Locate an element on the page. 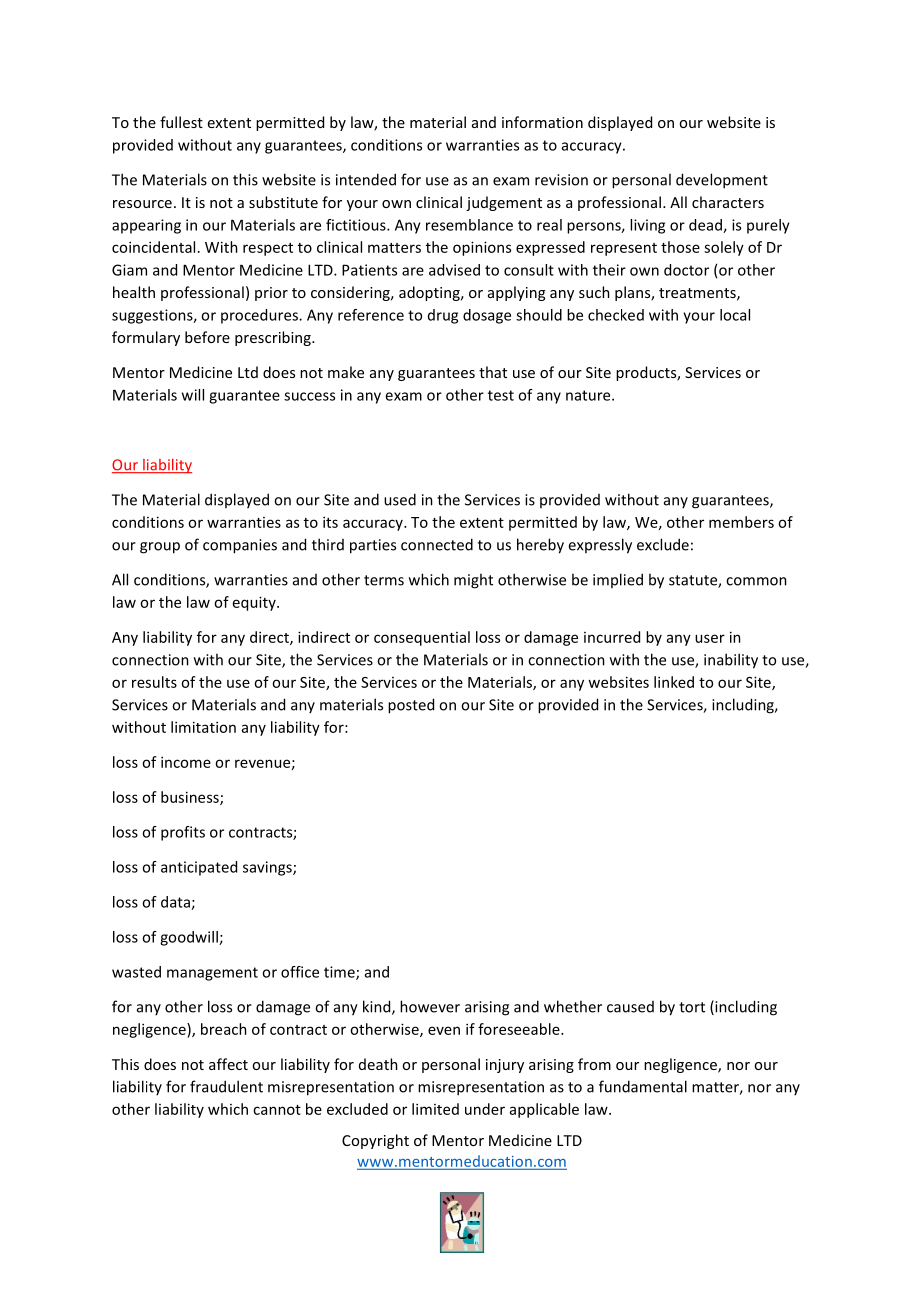  connected is located at coordinates (437, 544).
